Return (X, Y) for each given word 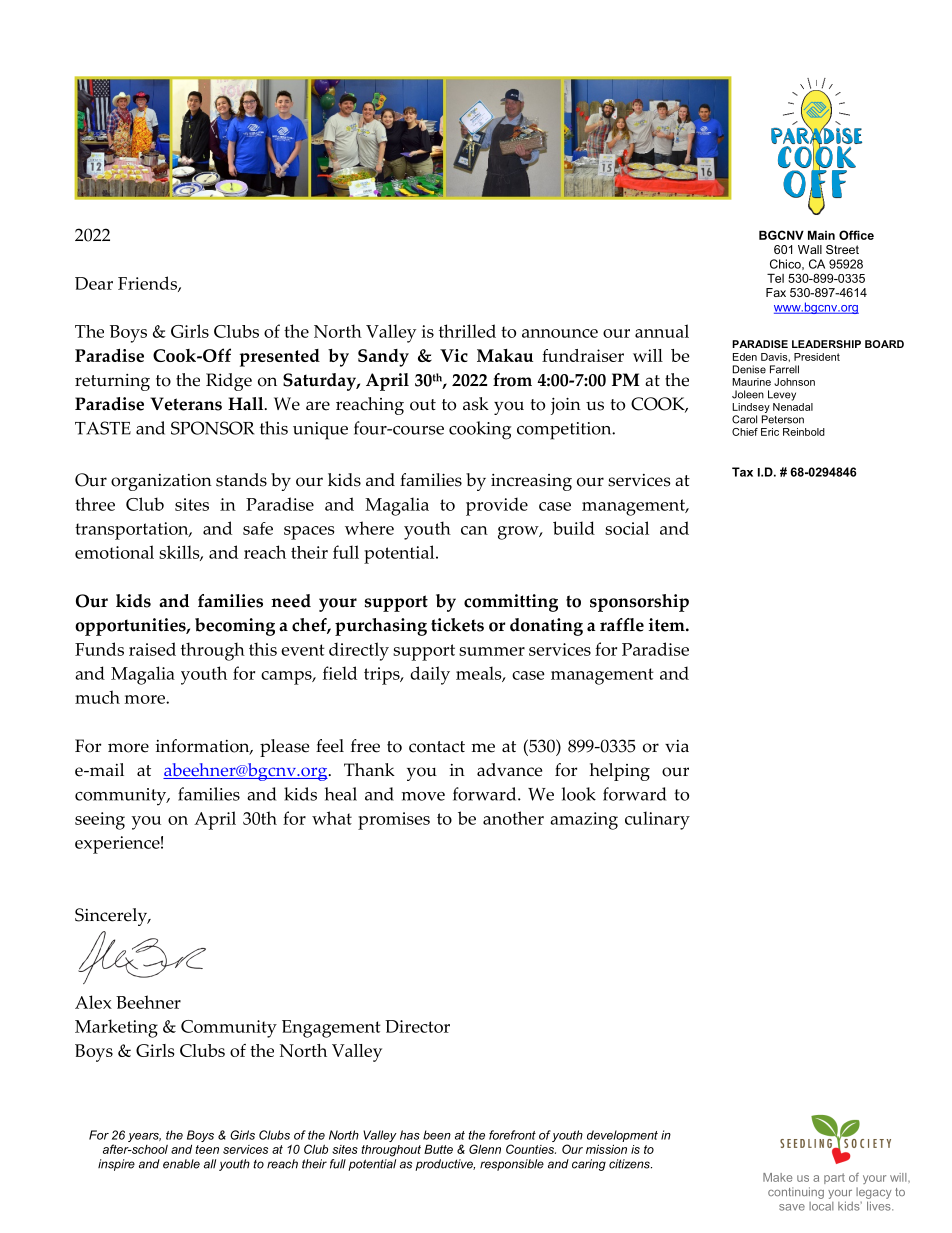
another (513, 818)
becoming (235, 627)
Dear (94, 283)
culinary (657, 820)
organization (161, 482)
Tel (775, 278)
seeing (100, 821)
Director (417, 1026)
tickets (457, 625)
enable (181, 1164)
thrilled (467, 331)
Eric (770, 432)
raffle (622, 625)
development (622, 1136)
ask (476, 404)
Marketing (116, 1028)
